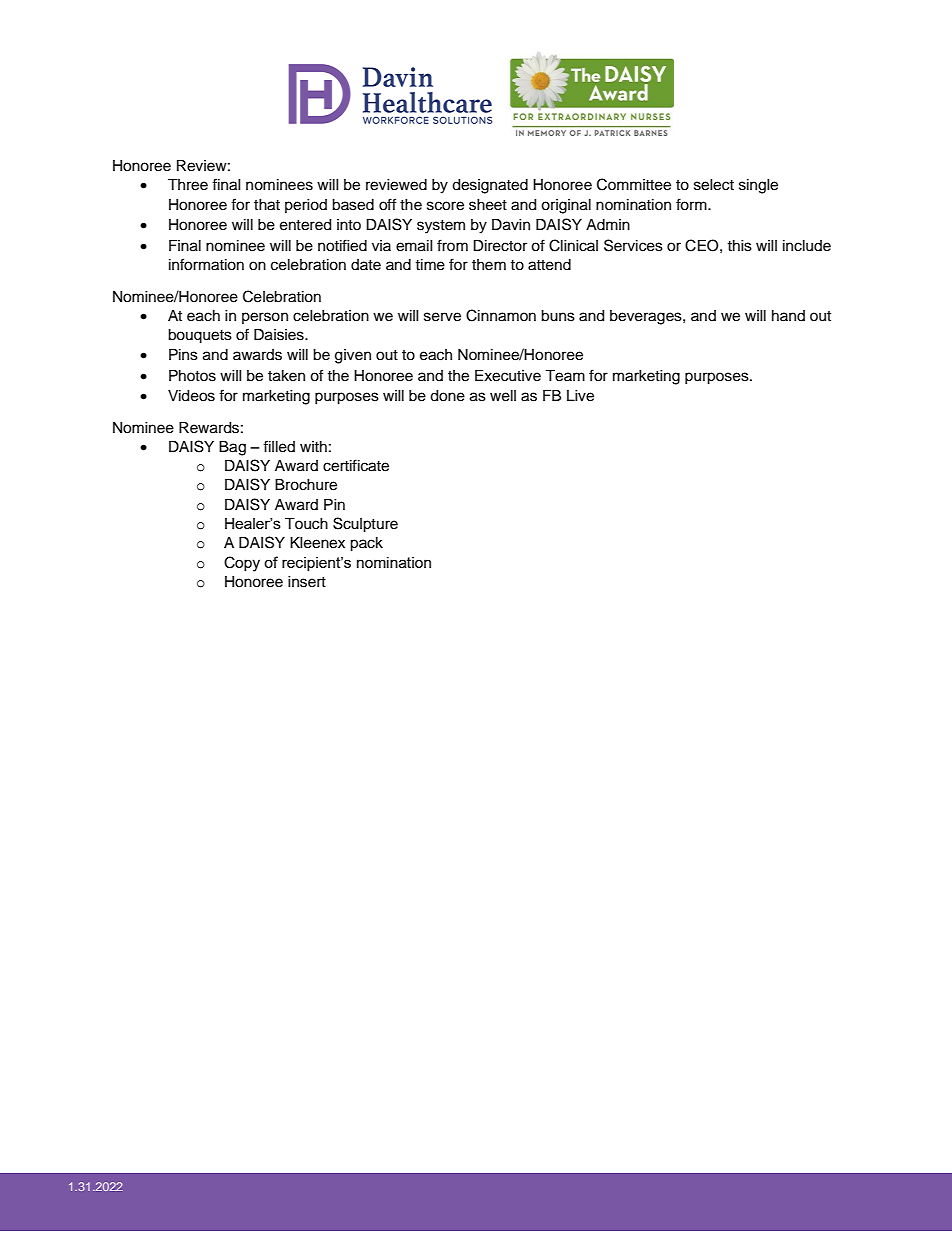  What do you see at coordinates (365, 525) in the screenshot?
I see `Sculpture` at bounding box center [365, 525].
